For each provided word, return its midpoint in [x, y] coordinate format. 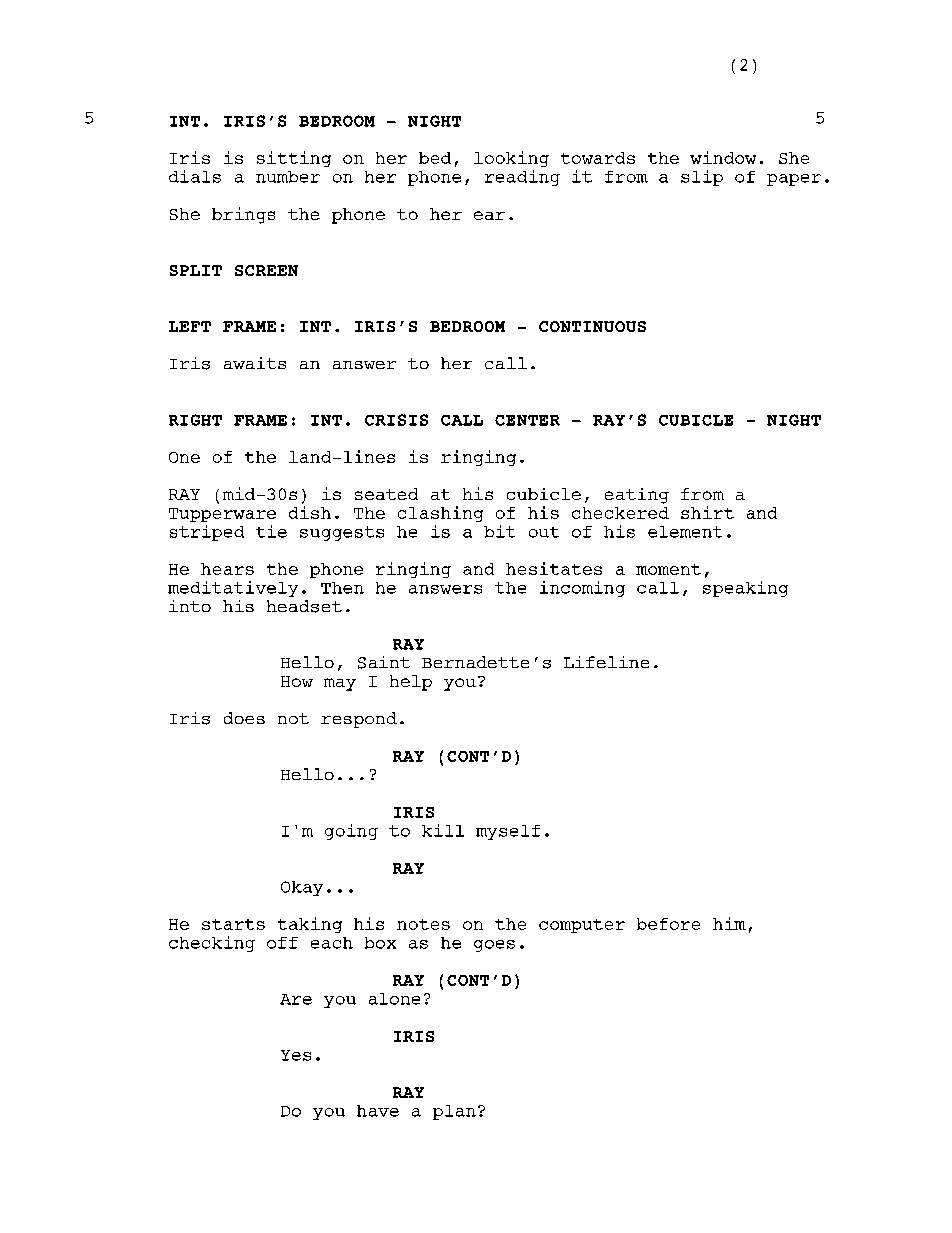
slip [702, 178]
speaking [745, 589]
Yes [296, 1055]
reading [522, 178]
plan [454, 1112]
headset [304, 606]
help [411, 683]
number [288, 177]
